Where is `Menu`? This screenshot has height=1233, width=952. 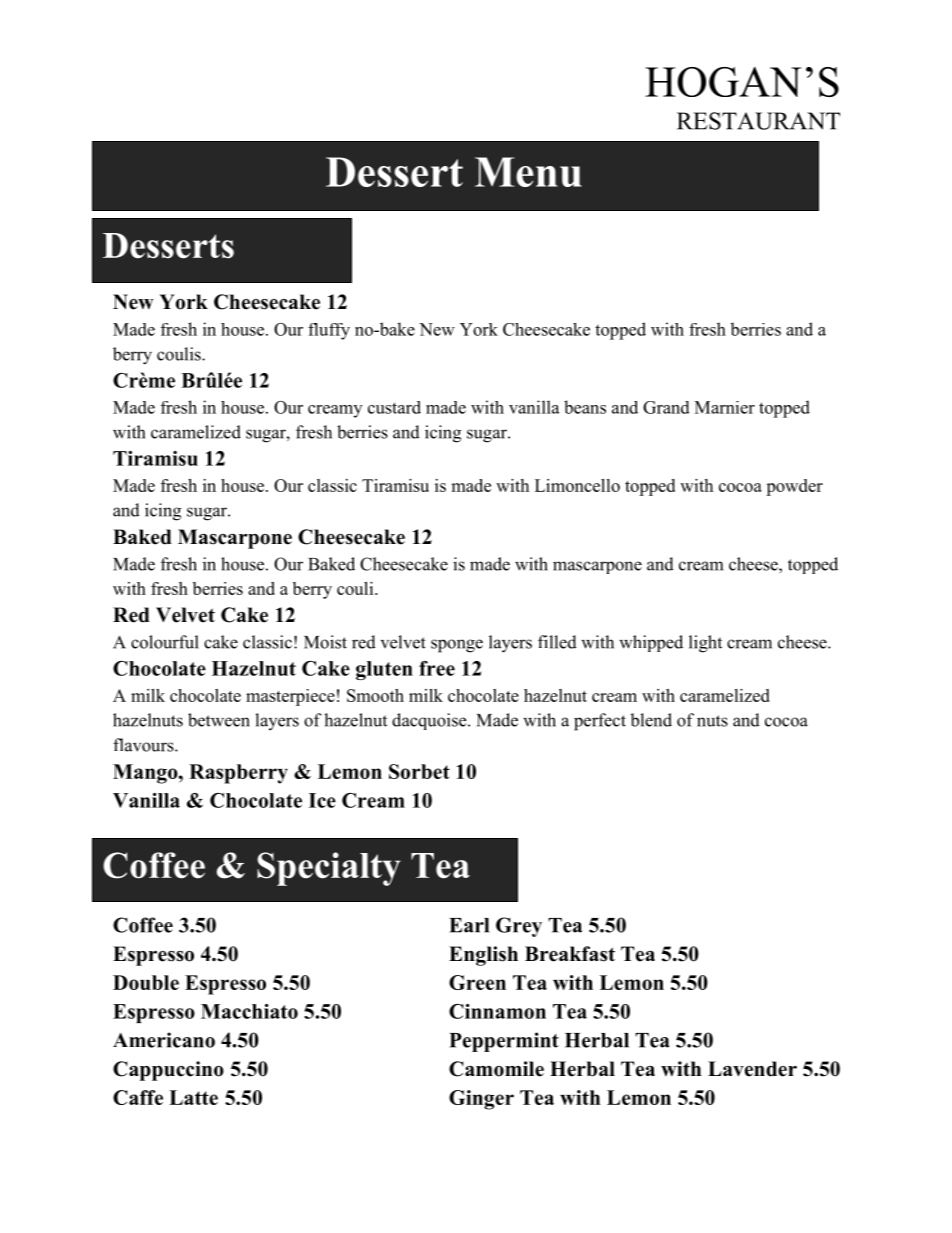 Menu is located at coordinates (528, 172).
